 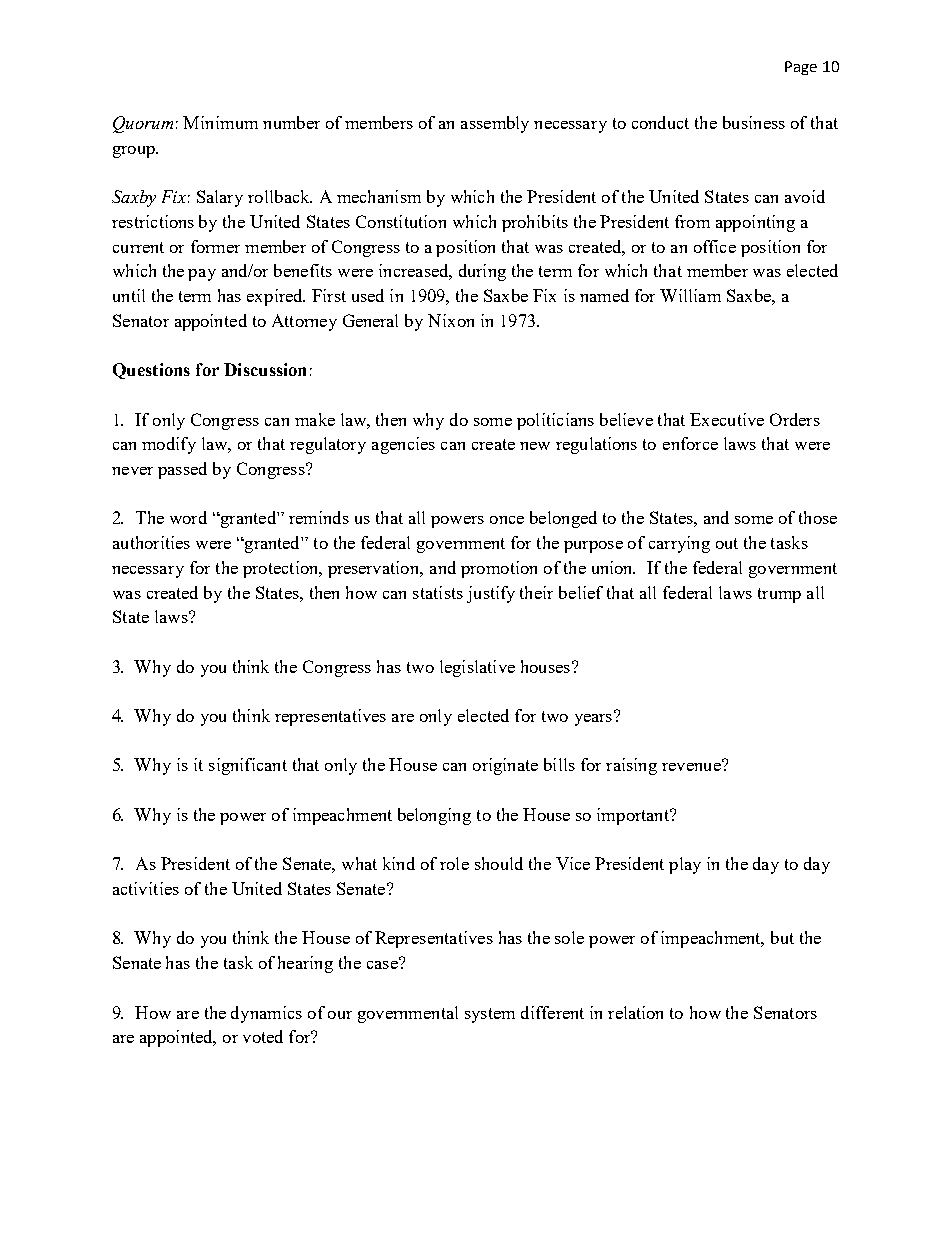 What do you see at coordinates (220, 122) in the screenshot?
I see `Minimum` at bounding box center [220, 122].
